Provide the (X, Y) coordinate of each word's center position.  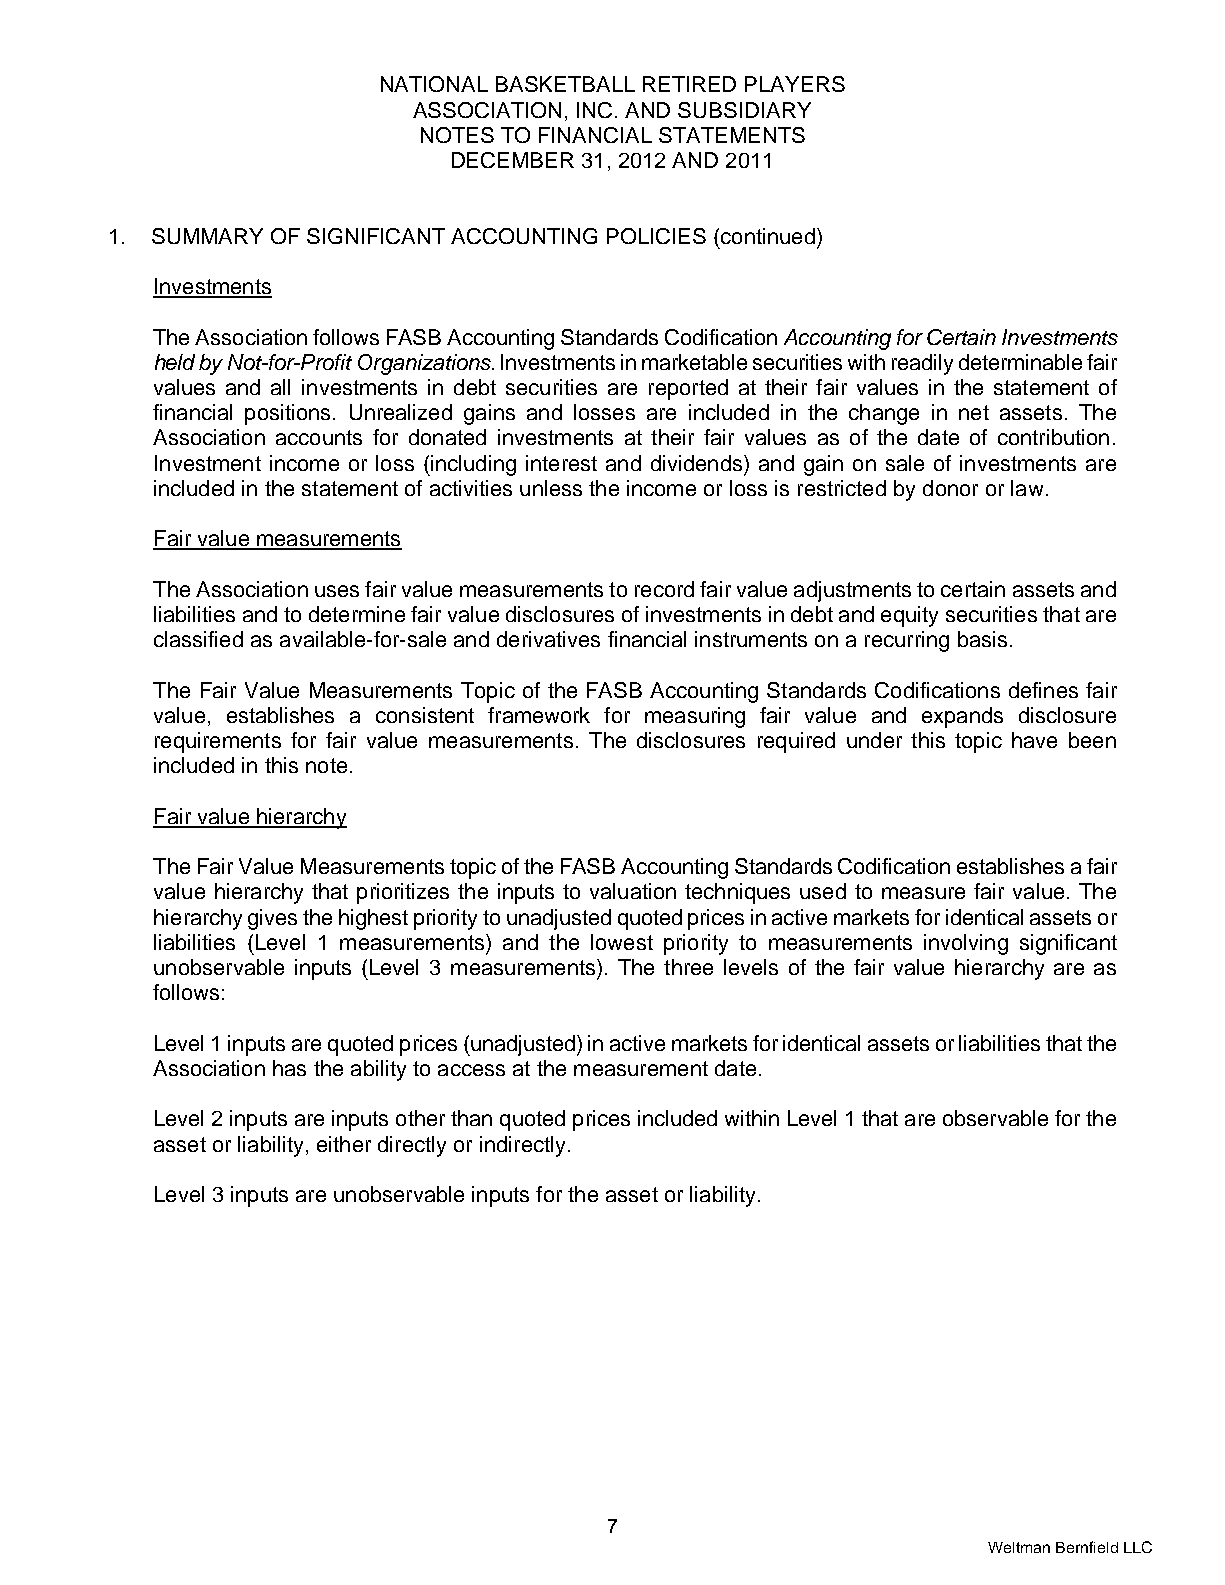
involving (966, 944)
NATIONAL (434, 84)
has (289, 1068)
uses (337, 591)
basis (982, 639)
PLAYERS (795, 84)
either (344, 1144)
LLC (1138, 1547)
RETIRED (689, 84)
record (664, 589)
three (688, 967)
